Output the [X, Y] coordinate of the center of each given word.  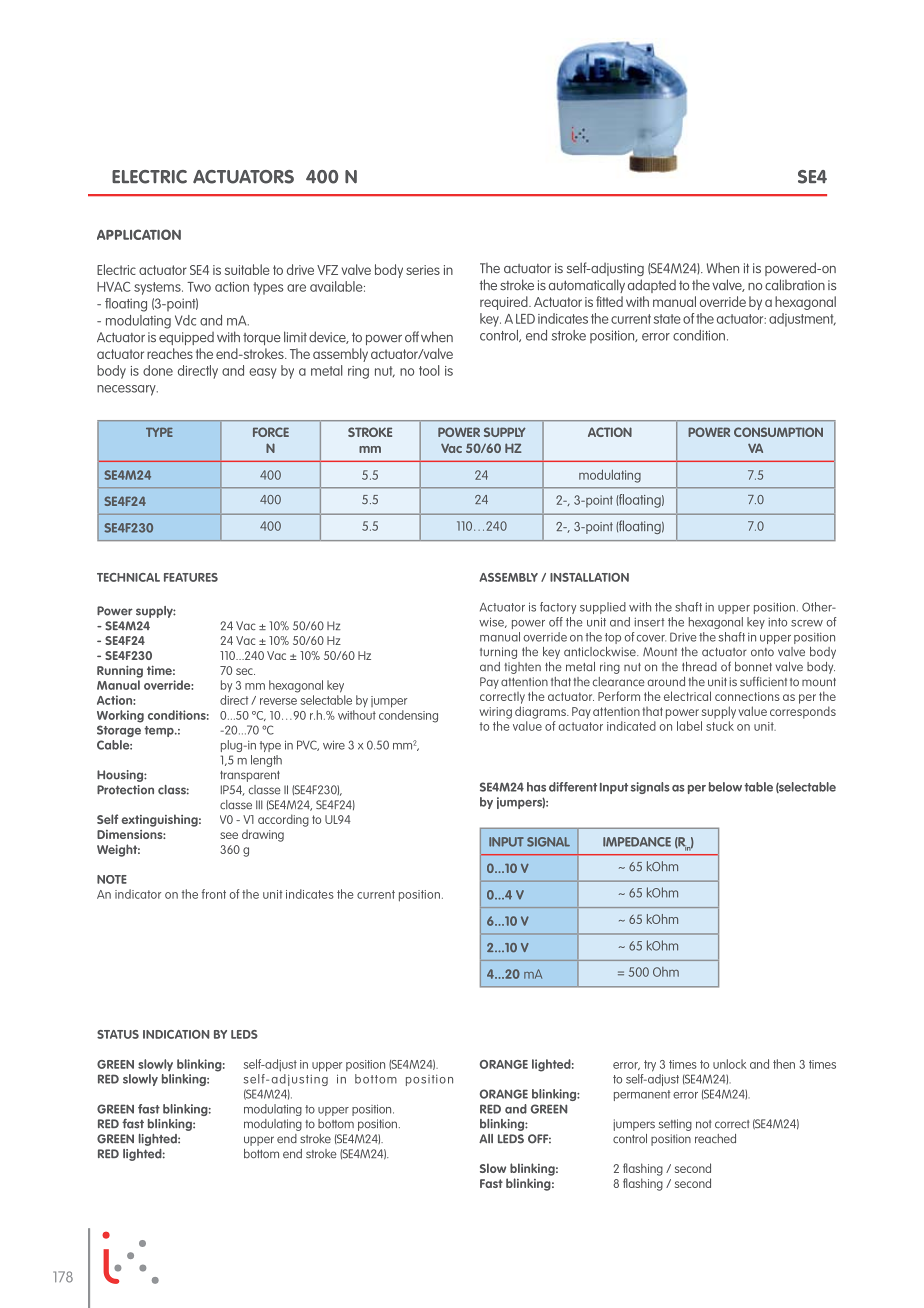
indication [176, 1034]
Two [199, 287]
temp [160, 731]
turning [498, 653]
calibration [795, 284]
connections [747, 696]
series [423, 270]
